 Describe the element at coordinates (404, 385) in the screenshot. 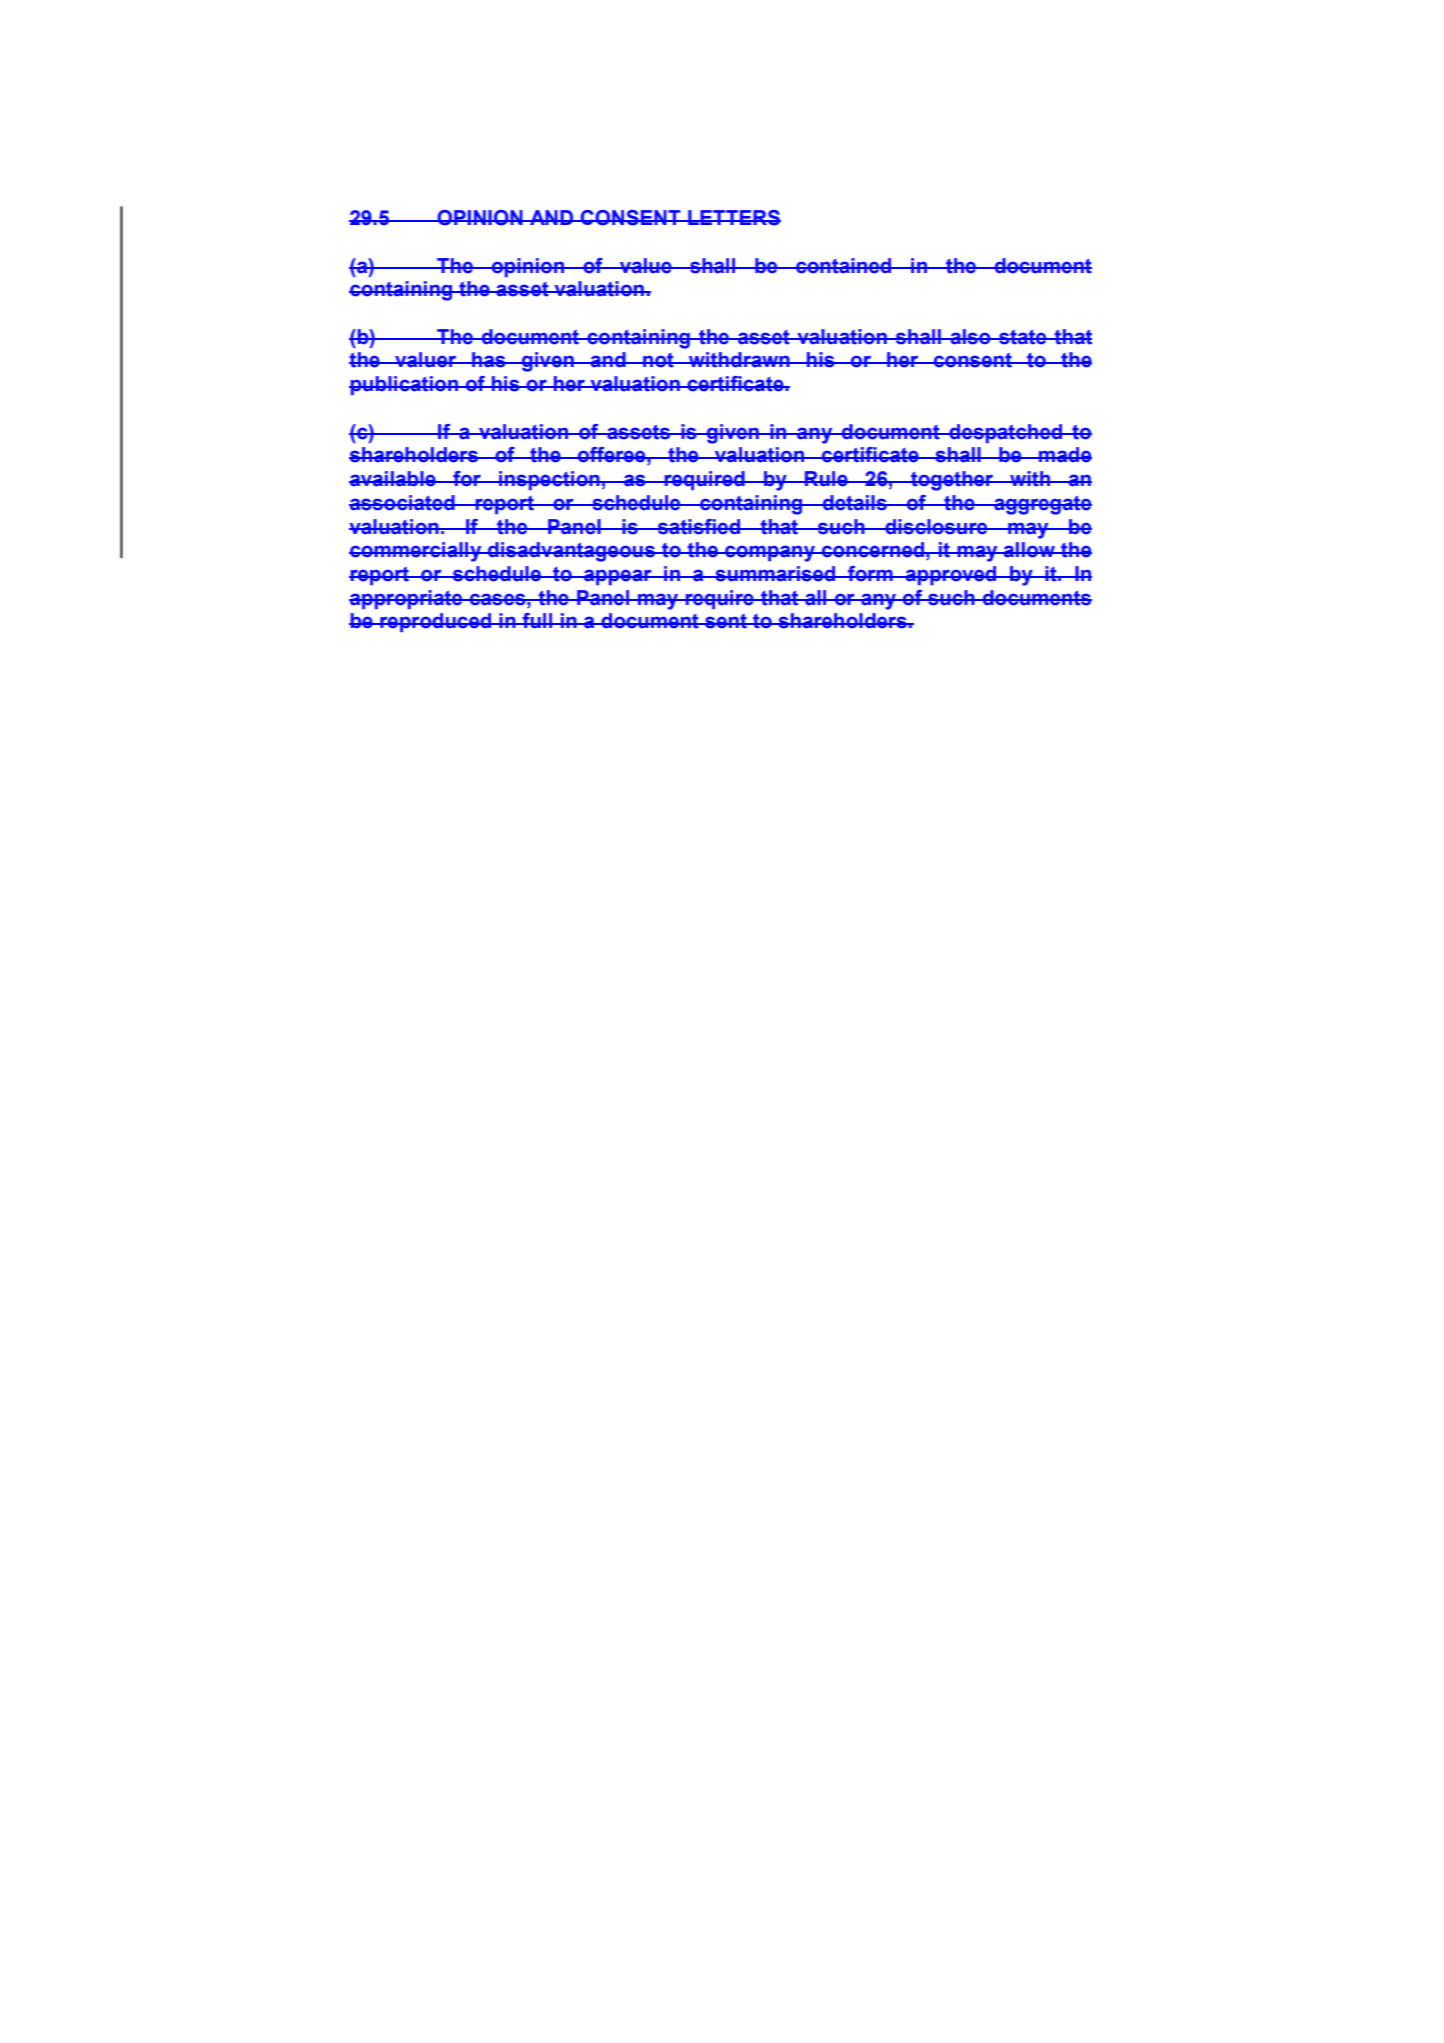

I see `publication` at that location.
